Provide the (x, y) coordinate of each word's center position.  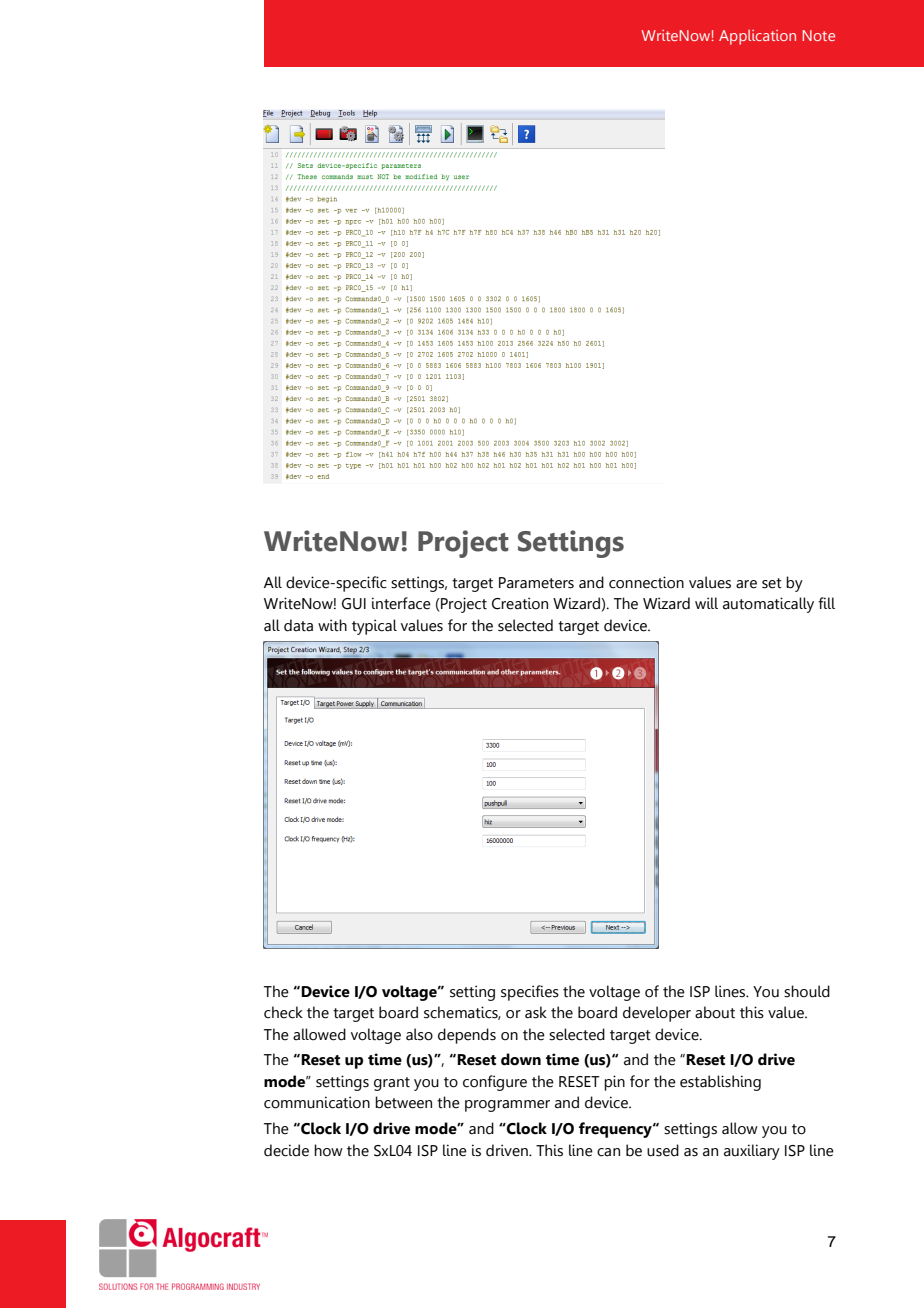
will (706, 603)
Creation (520, 603)
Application (757, 37)
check (283, 1012)
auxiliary (752, 1152)
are (746, 584)
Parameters (536, 583)
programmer (507, 1106)
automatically (768, 605)
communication (317, 1102)
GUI (354, 604)
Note (818, 35)
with (332, 625)
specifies (530, 993)
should (807, 991)
